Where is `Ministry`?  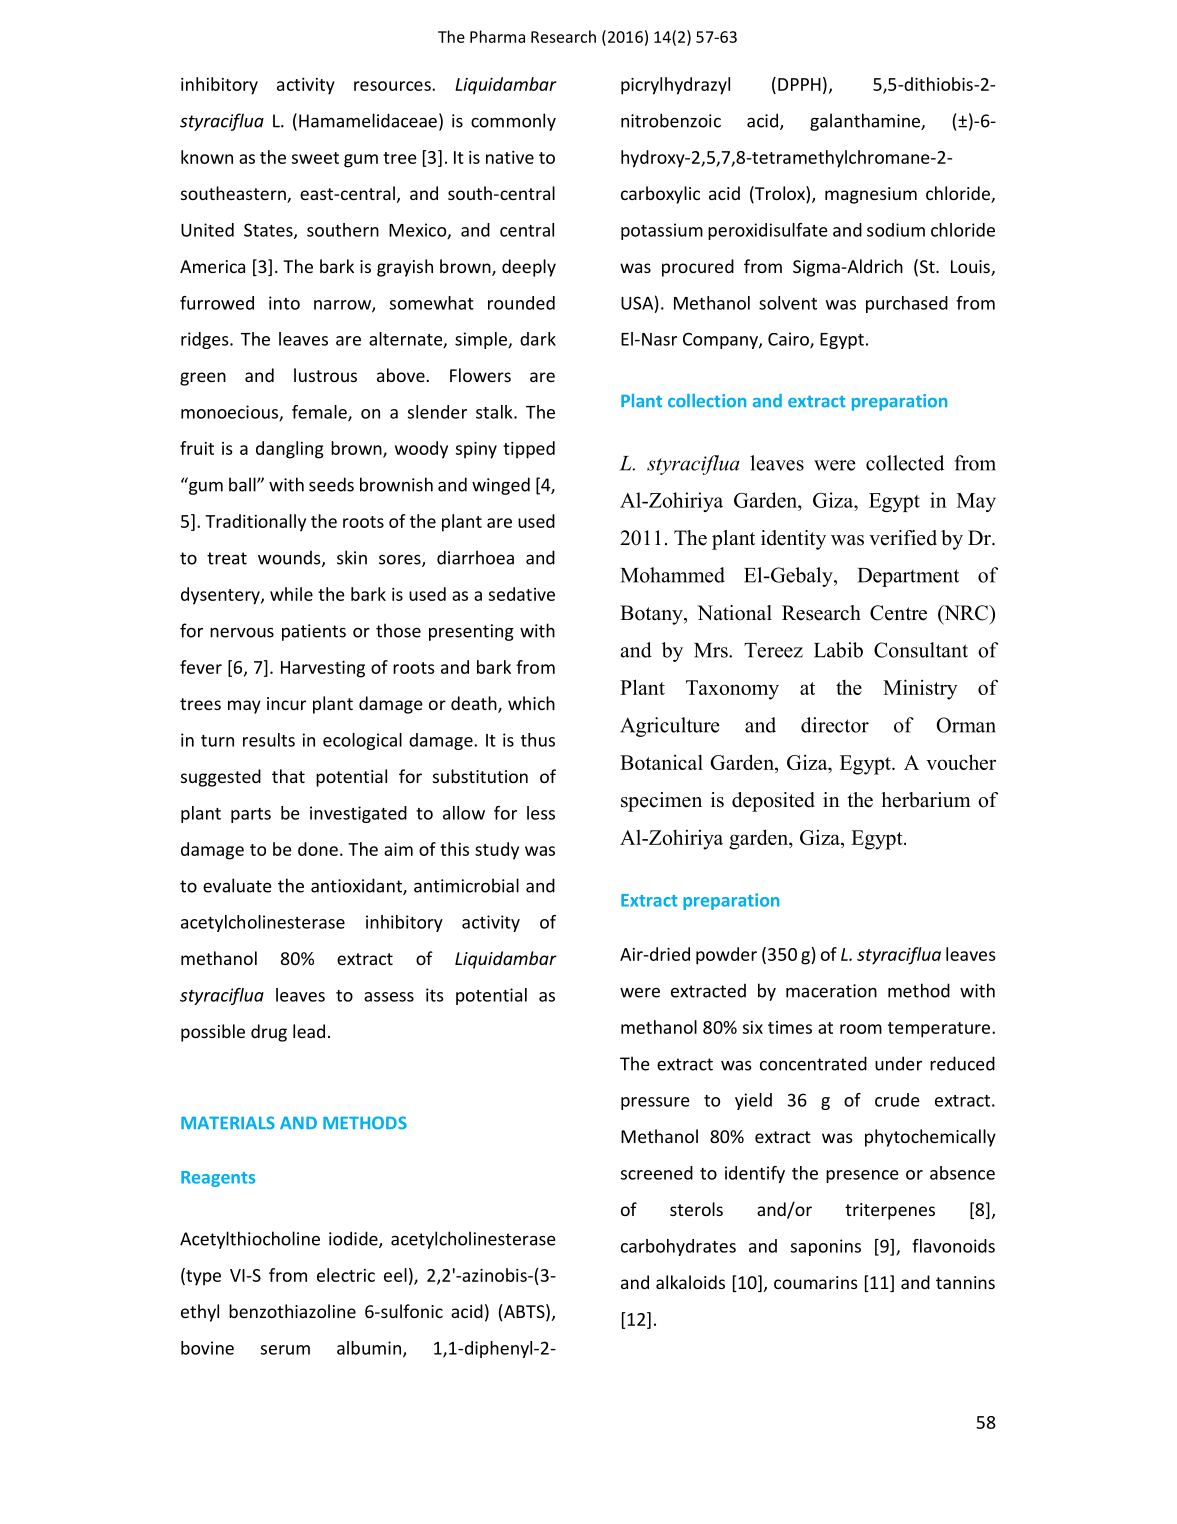 Ministry is located at coordinates (920, 689).
